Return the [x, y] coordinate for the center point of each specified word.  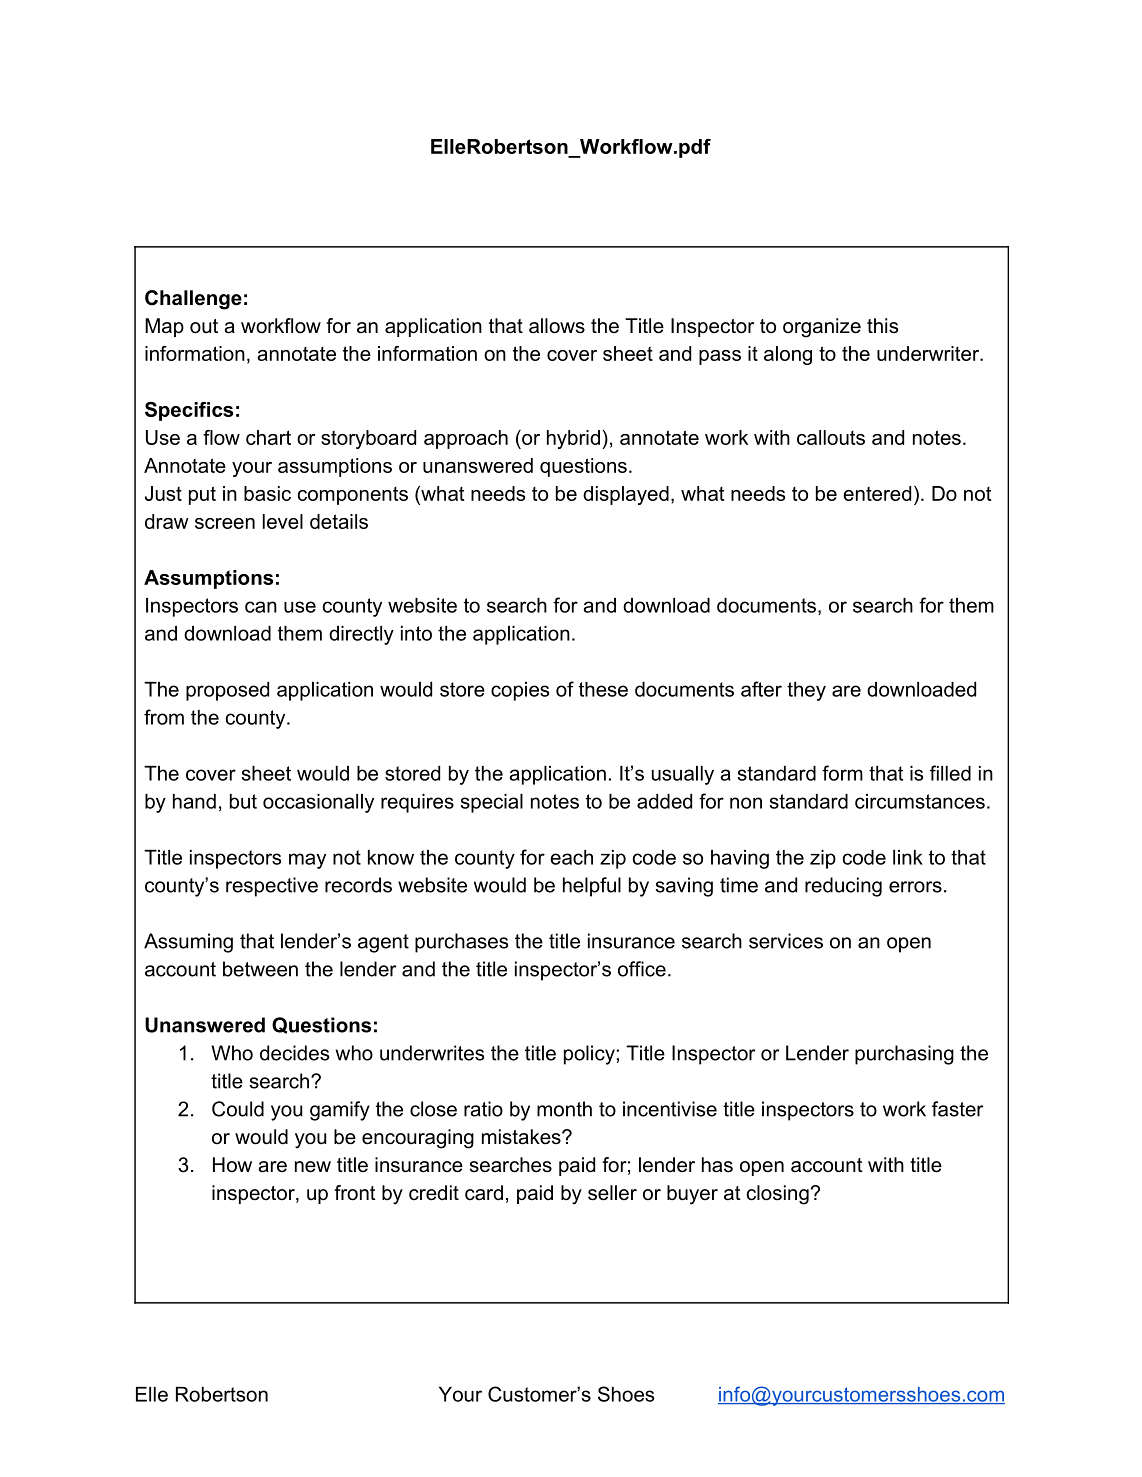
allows [557, 326]
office [642, 969]
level [283, 521]
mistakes [522, 1137]
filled [950, 773]
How [232, 1165]
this [882, 325]
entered [877, 493]
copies [520, 691]
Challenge [193, 300]
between [260, 969]
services [786, 941]
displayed [626, 495]
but [243, 801]
